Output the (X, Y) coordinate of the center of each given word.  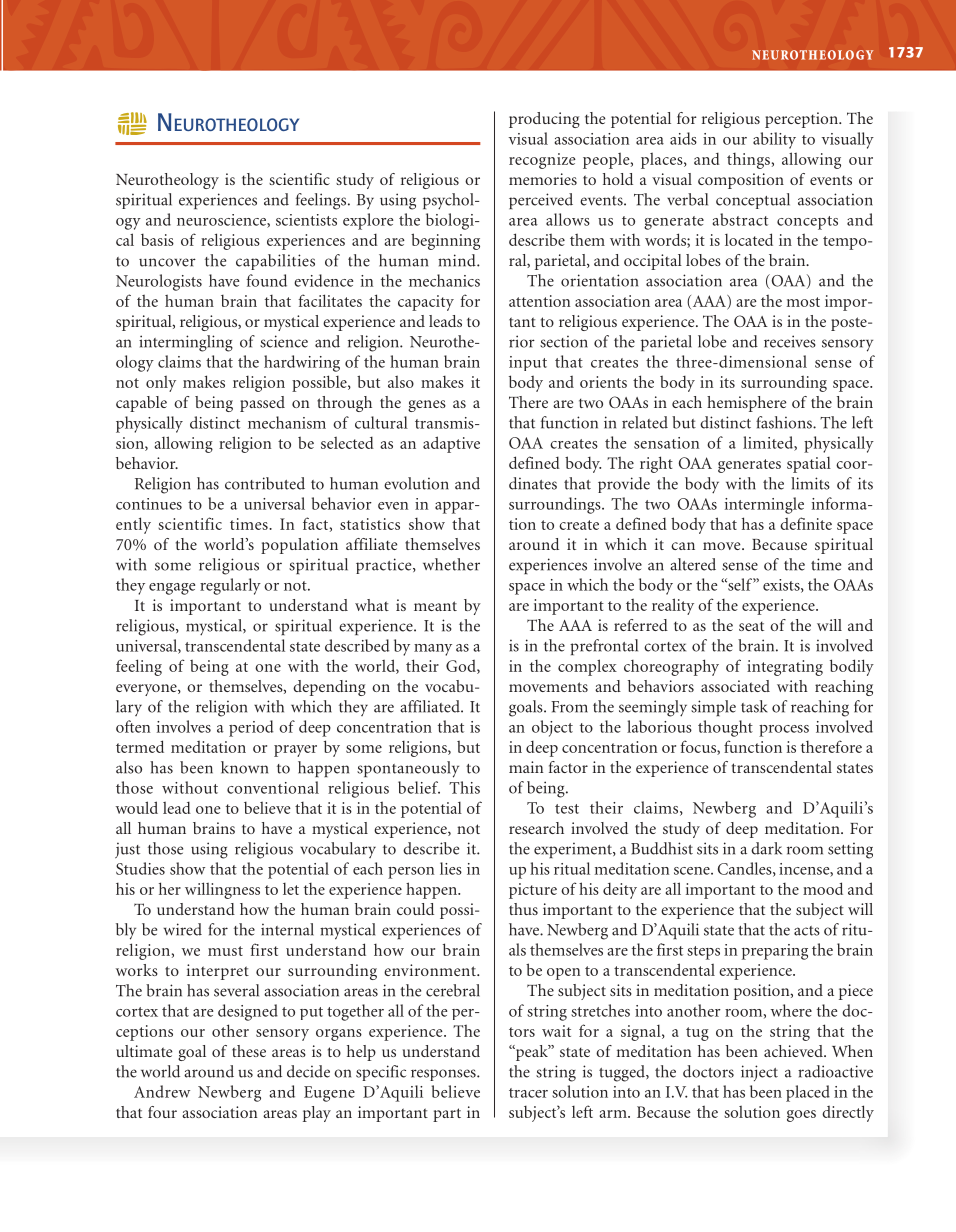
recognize (542, 161)
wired (183, 929)
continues (149, 504)
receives (790, 341)
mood (823, 888)
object (552, 728)
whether (451, 564)
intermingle (764, 505)
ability (774, 140)
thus (523, 909)
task (754, 706)
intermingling (186, 343)
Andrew (162, 1091)
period (251, 728)
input (528, 363)
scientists (306, 220)
